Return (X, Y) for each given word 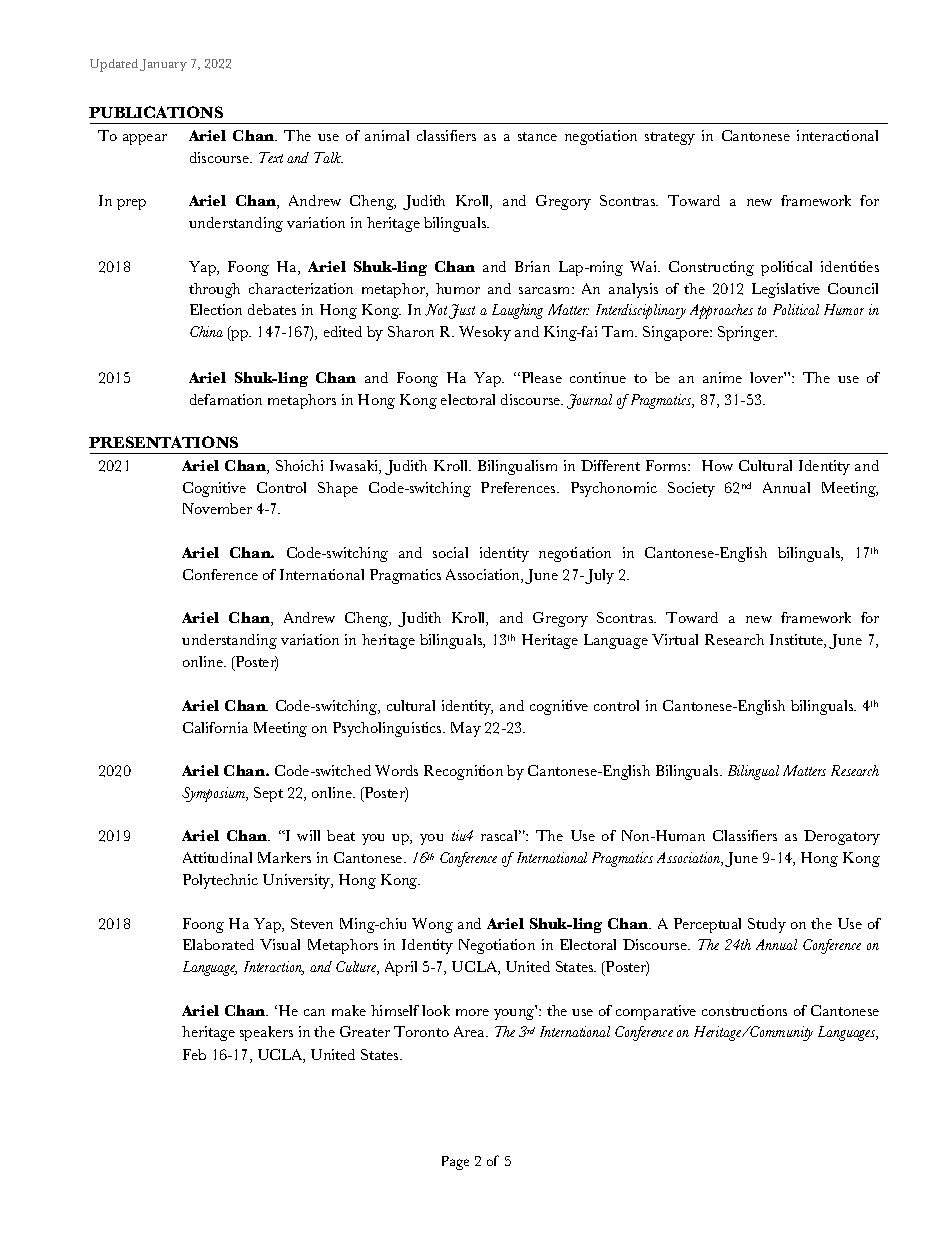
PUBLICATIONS (156, 112)
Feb (194, 1054)
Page (455, 1163)
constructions (744, 1010)
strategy (670, 138)
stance (537, 136)
